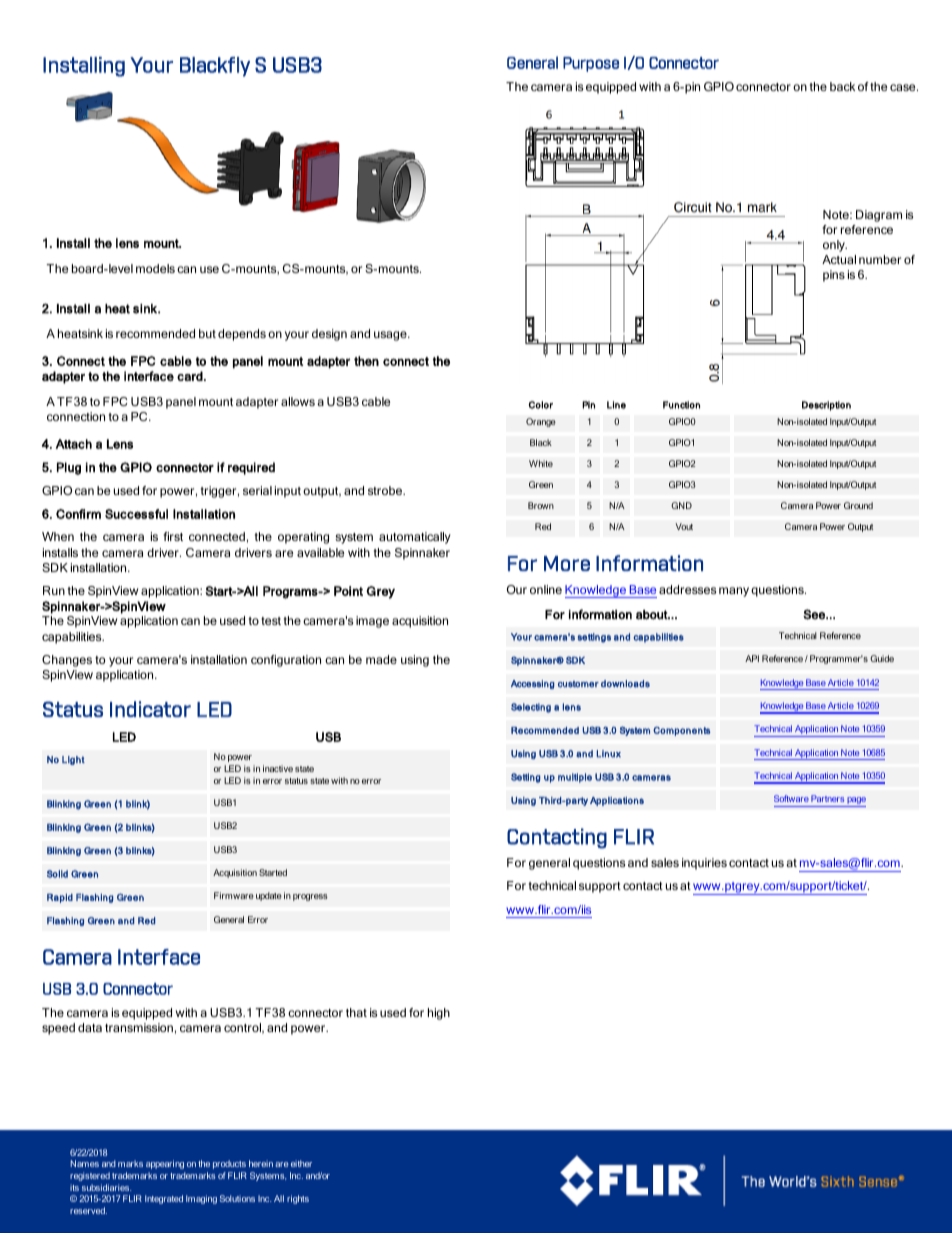 The height and width of the image is (1233, 952). Describe the element at coordinates (234, 895) in the image. I see `Firmware` at that location.
